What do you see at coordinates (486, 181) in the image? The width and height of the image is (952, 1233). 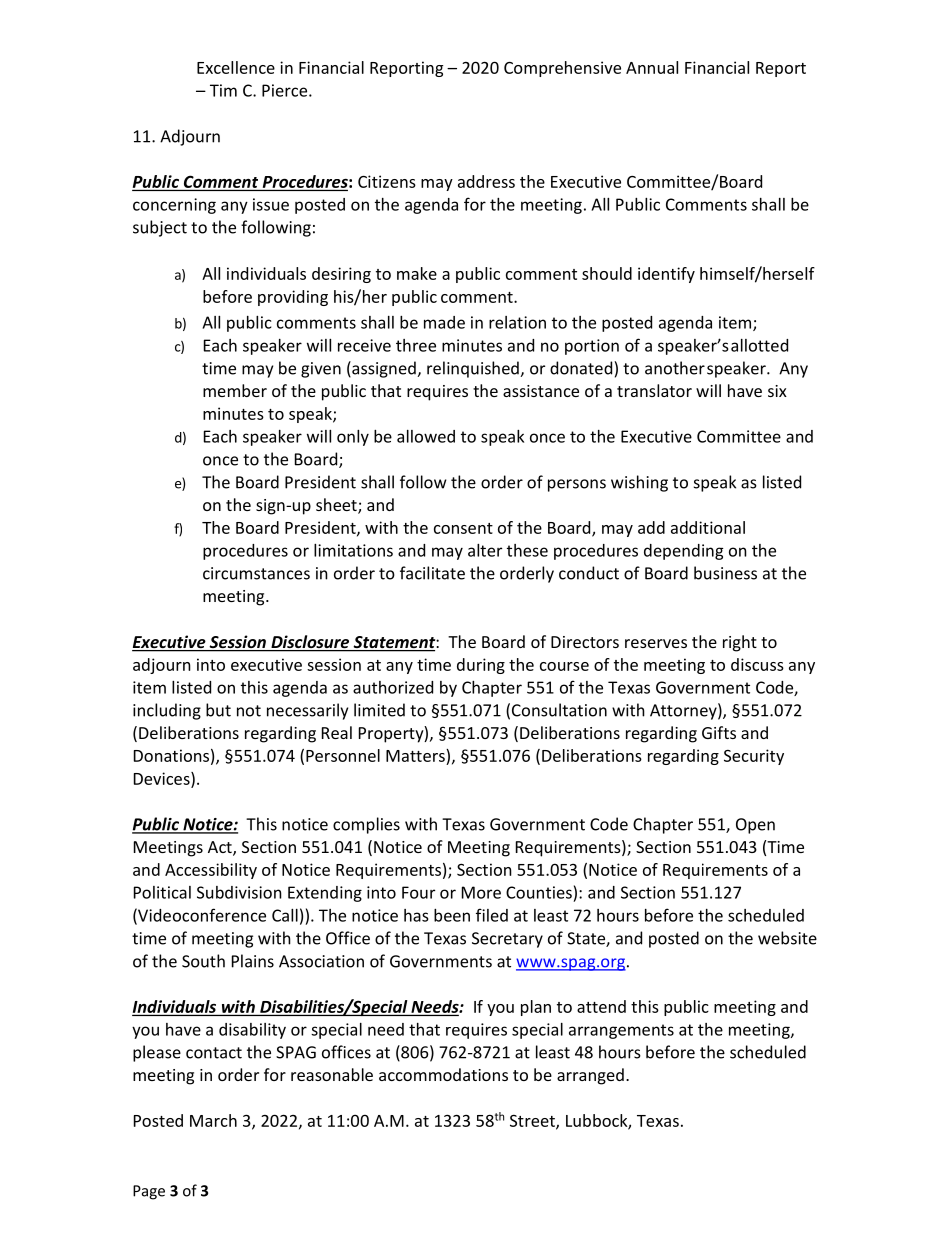 I see `address` at bounding box center [486, 181].
